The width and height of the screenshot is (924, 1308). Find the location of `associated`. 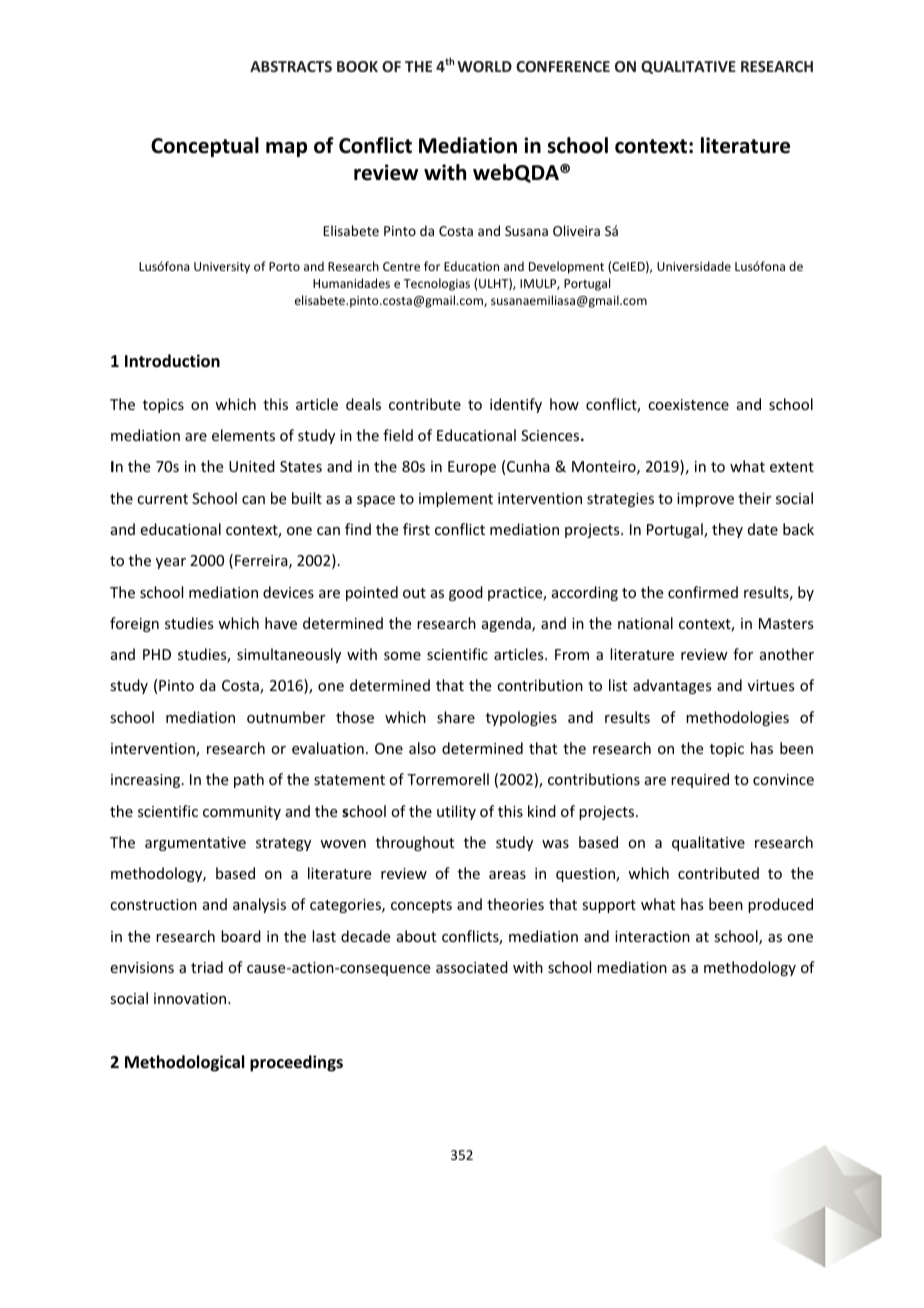

associated is located at coordinates (472, 967).
